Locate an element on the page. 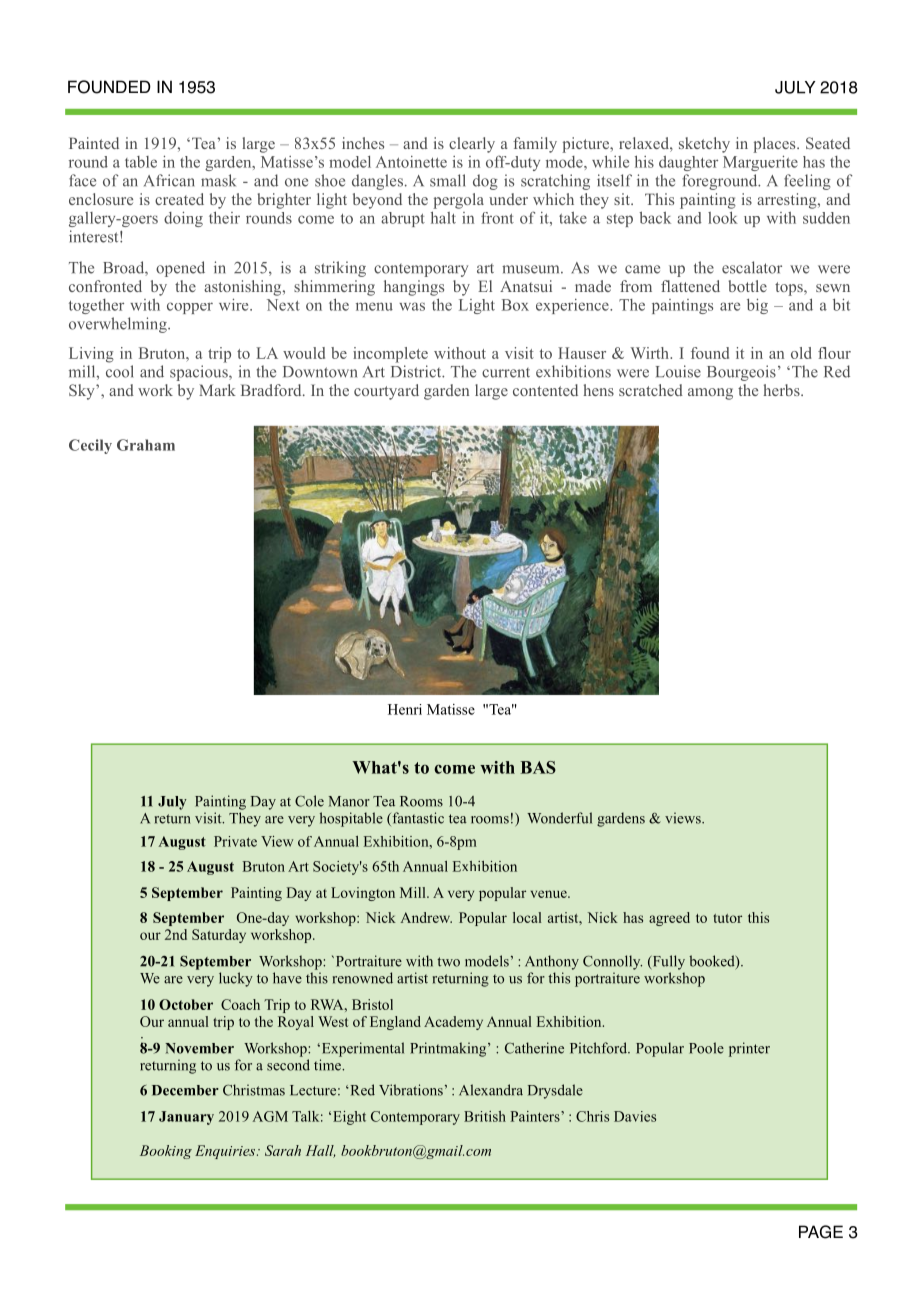 This document has width=924, height=1308. Graham is located at coordinates (146, 445).
